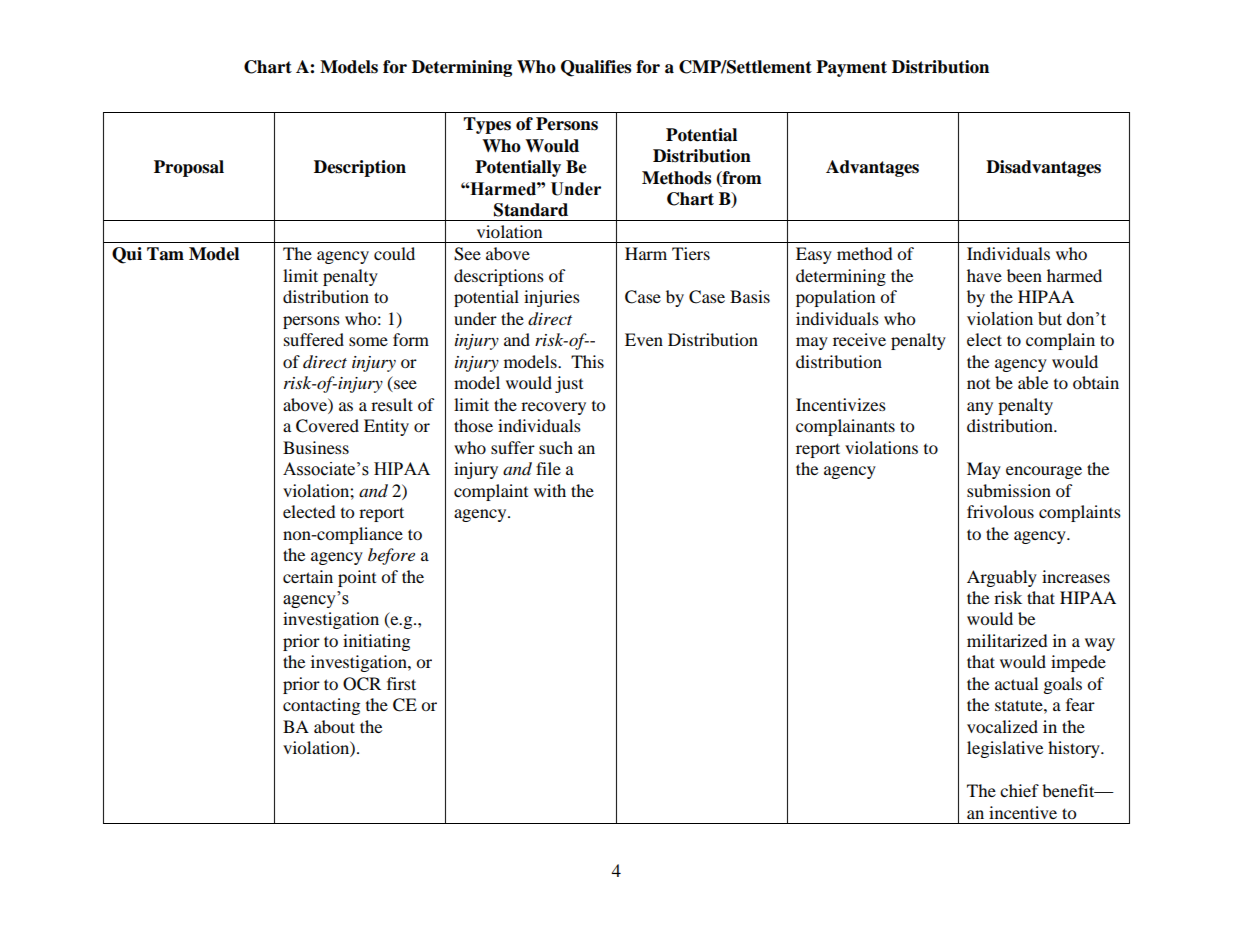  Describe the element at coordinates (691, 253) in the page. I see `Tiers` at that location.
